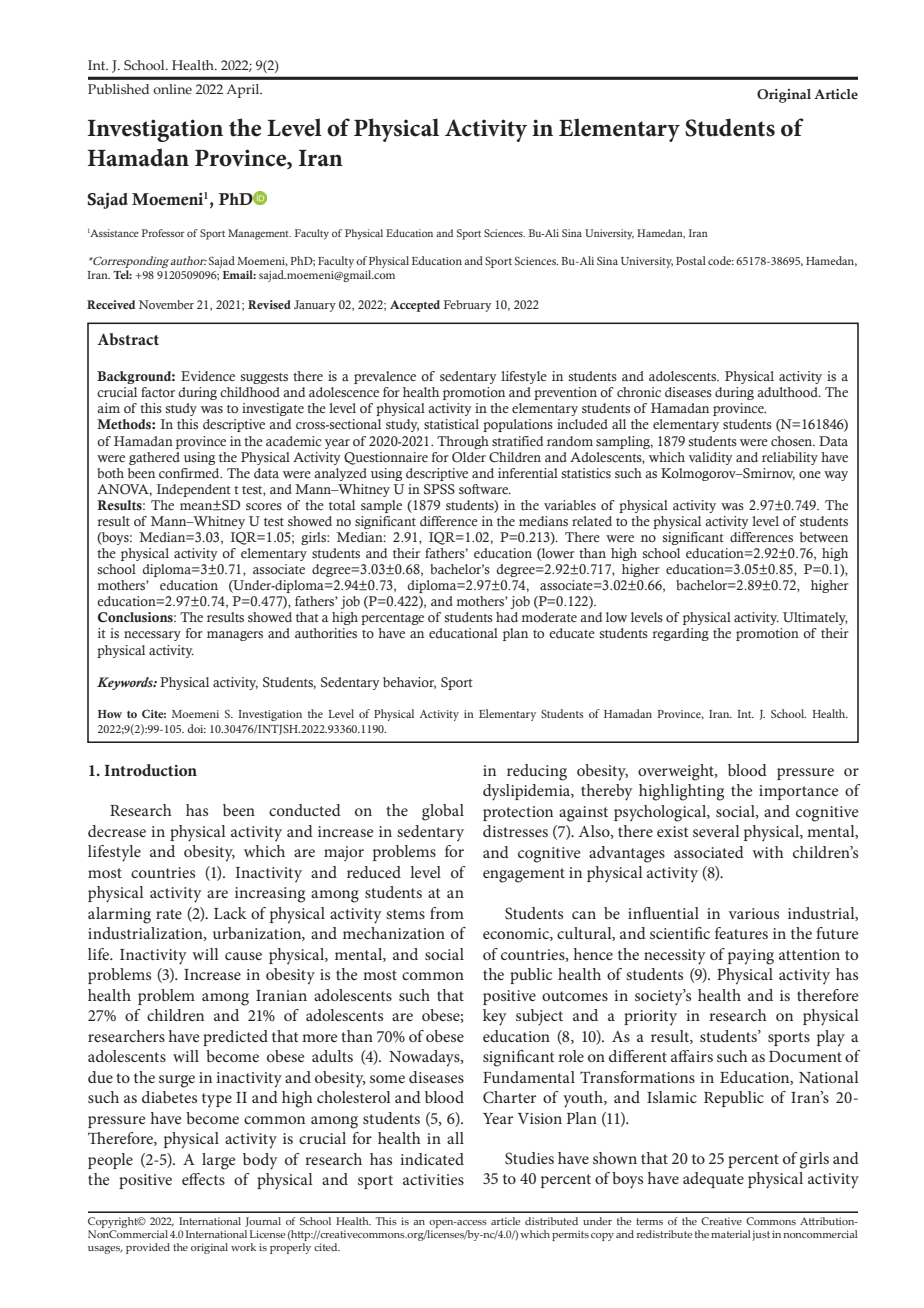  I want to click on necessary, so click(152, 636).
